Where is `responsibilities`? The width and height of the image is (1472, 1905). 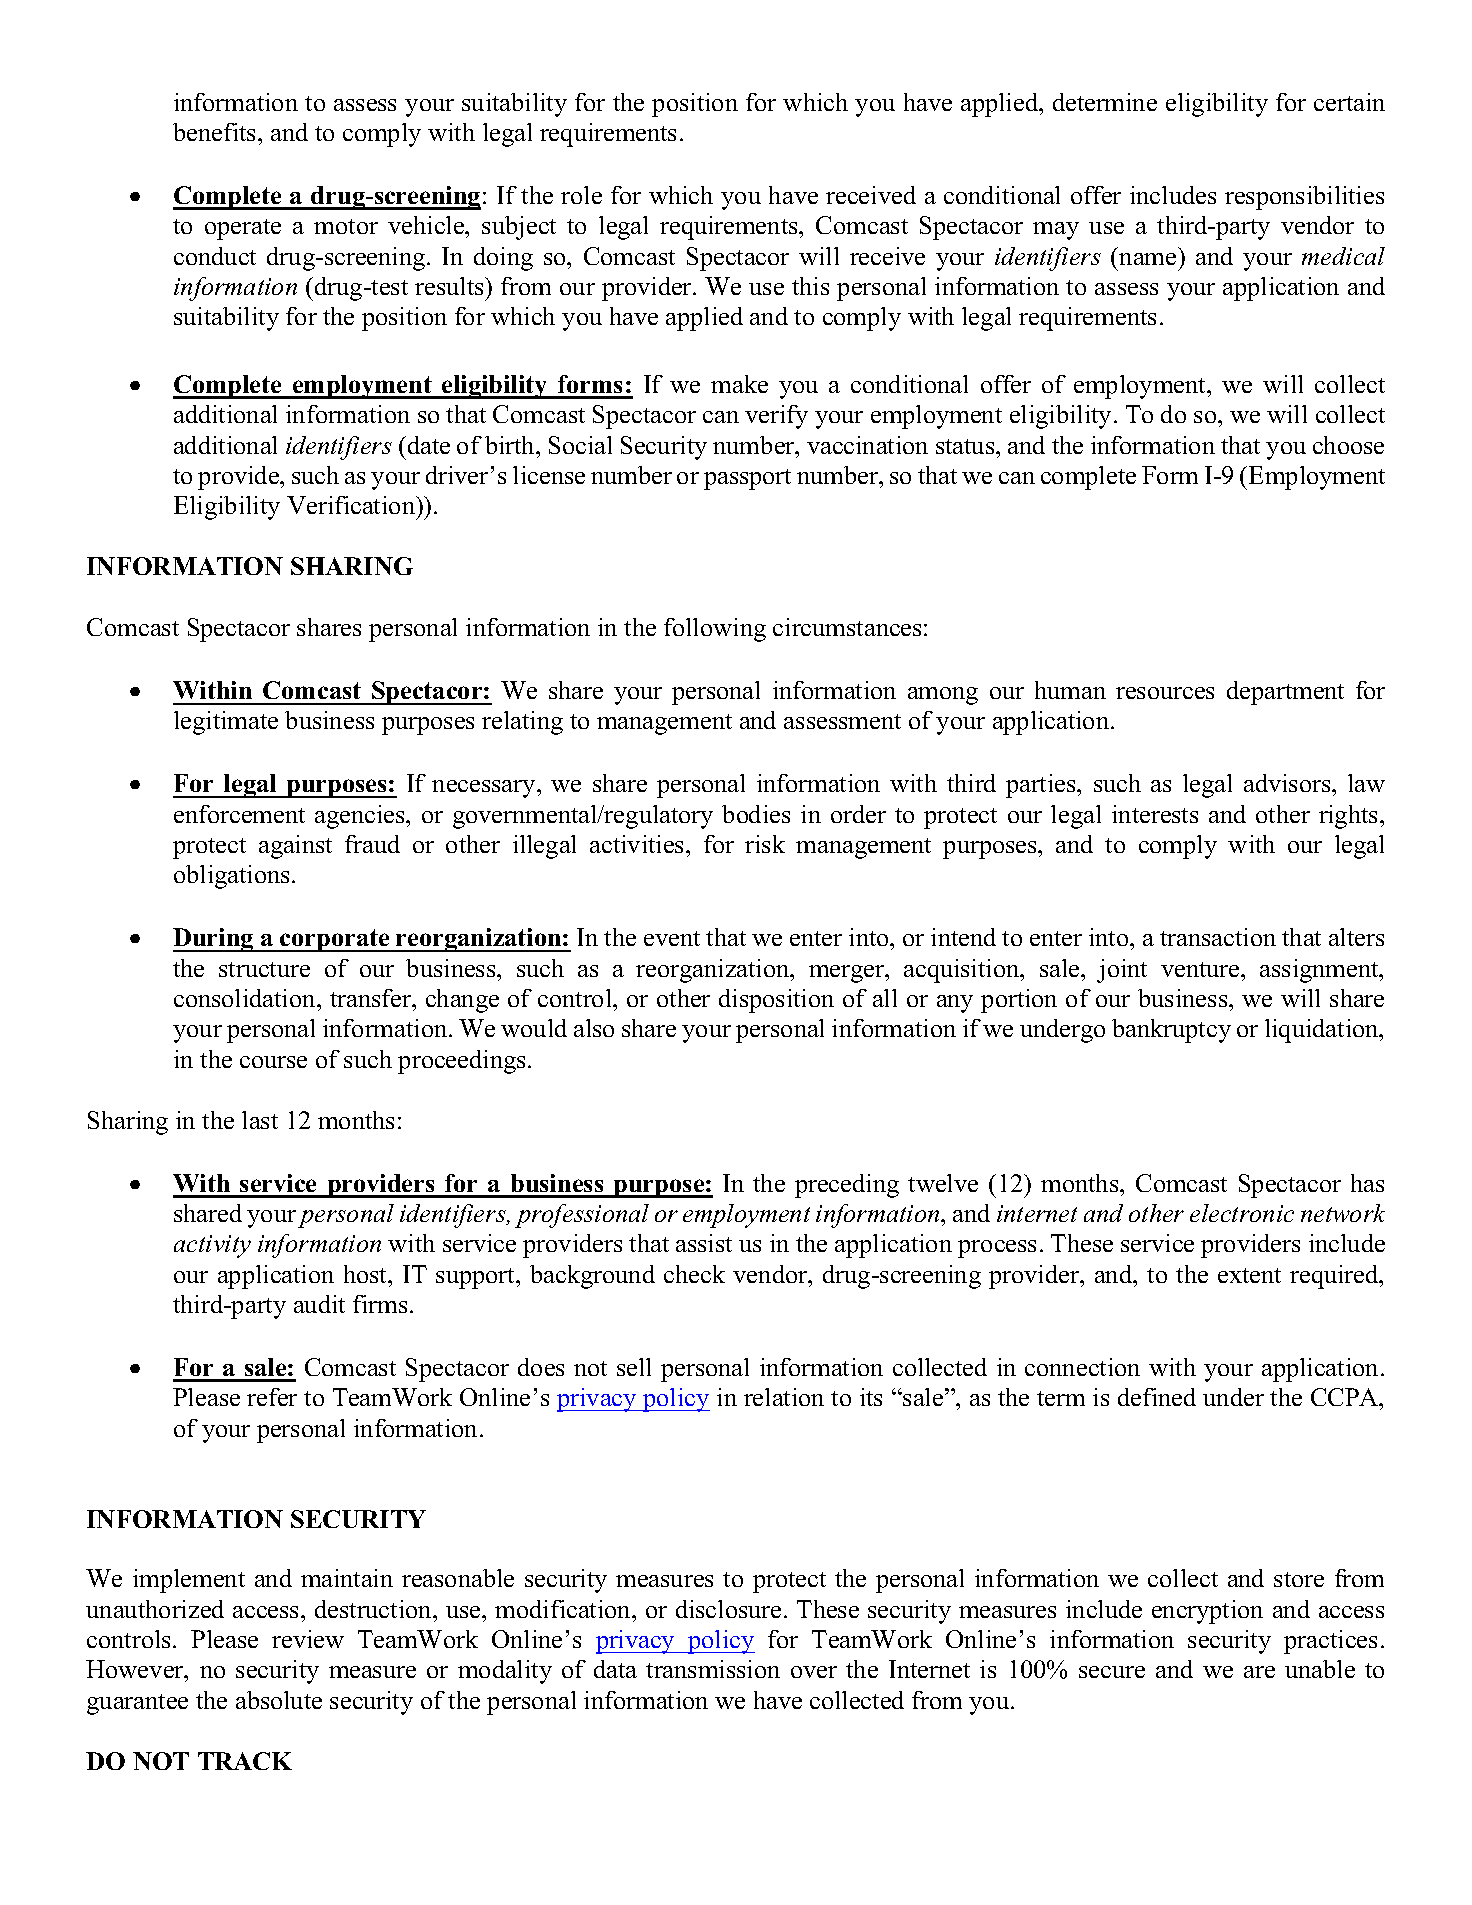 responsibilities is located at coordinates (1304, 198).
